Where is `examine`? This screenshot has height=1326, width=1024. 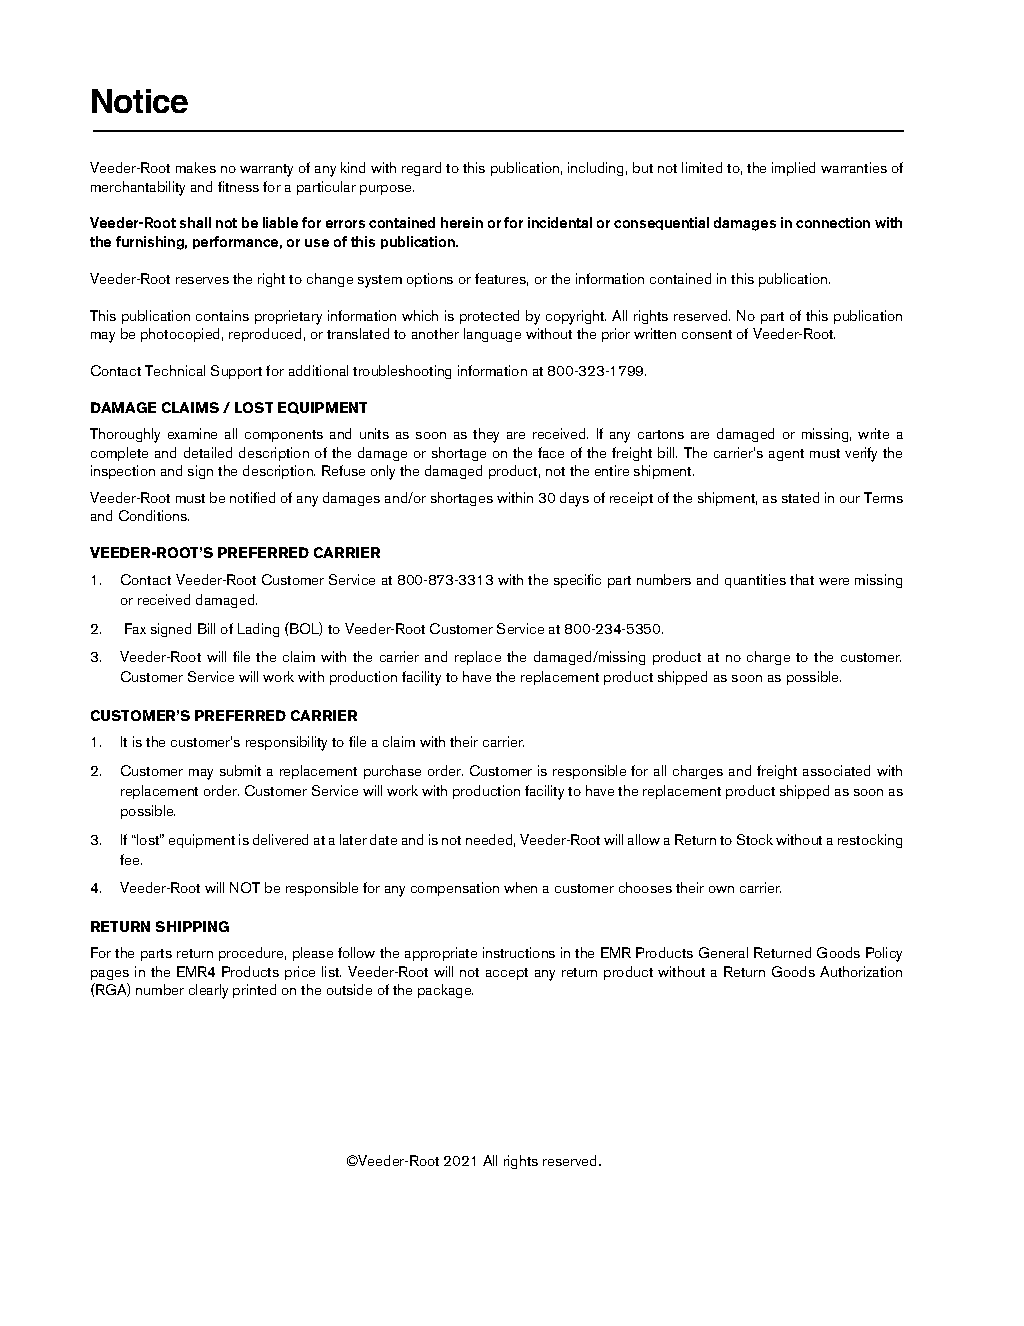
examine is located at coordinates (192, 433).
